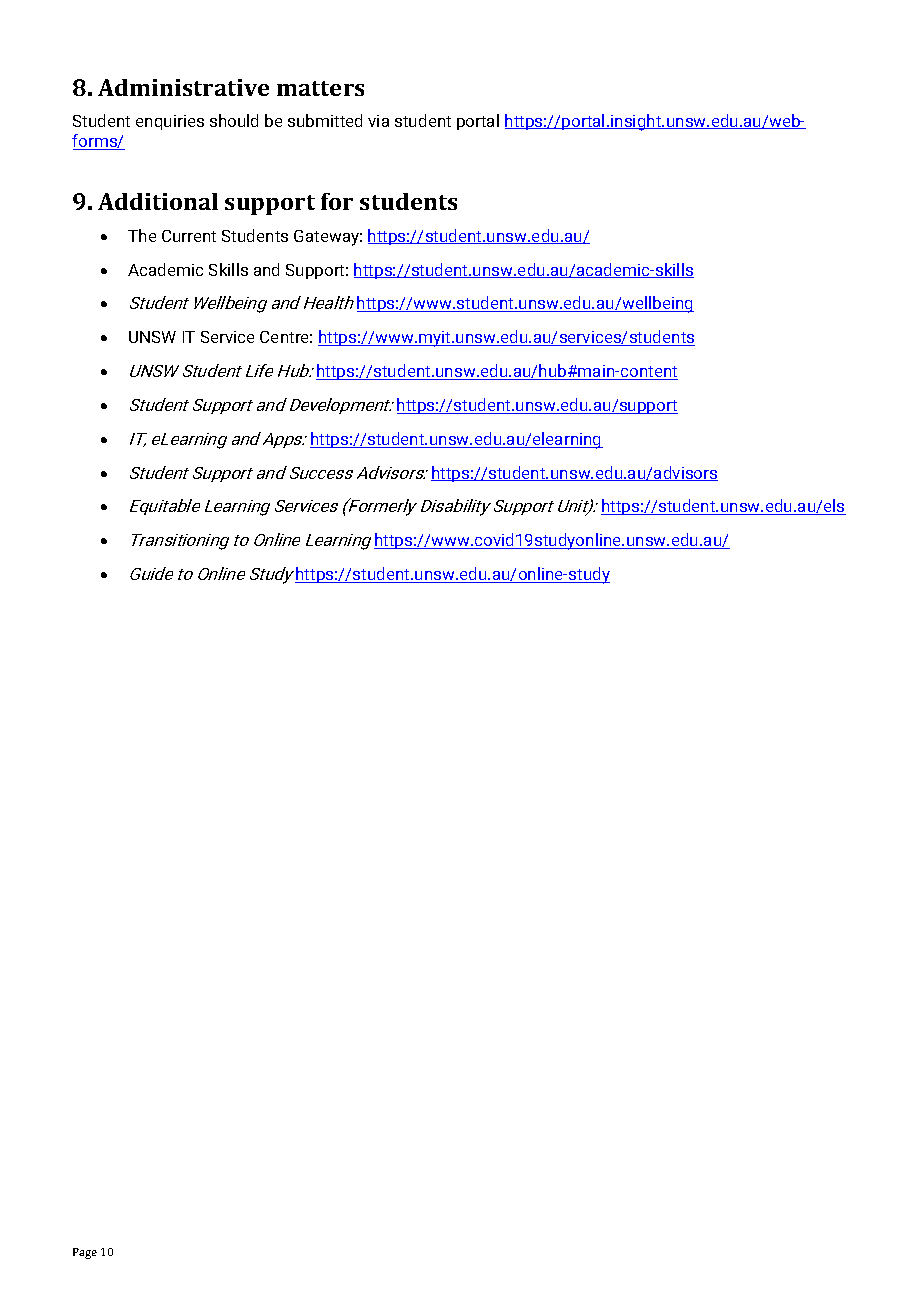 The height and width of the screenshot is (1308, 924). I want to click on Current, so click(189, 236).
